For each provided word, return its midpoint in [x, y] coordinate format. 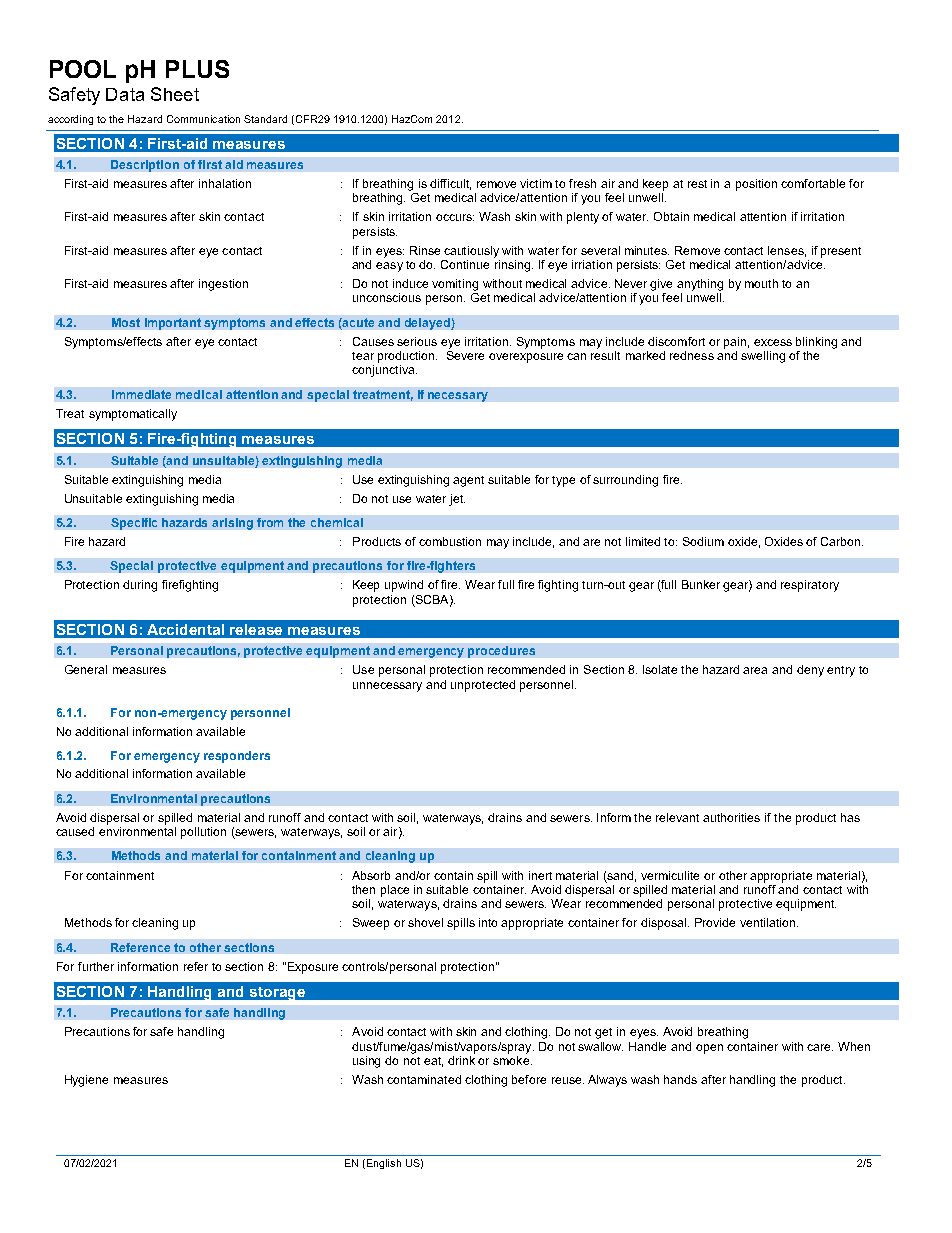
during [140, 586]
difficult [450, 184]
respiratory [810, 586]
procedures [501, 652]
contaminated [424, 1079]
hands [680, 1079]
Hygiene [86, 1081]
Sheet [175, 94]
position [756, 185]
